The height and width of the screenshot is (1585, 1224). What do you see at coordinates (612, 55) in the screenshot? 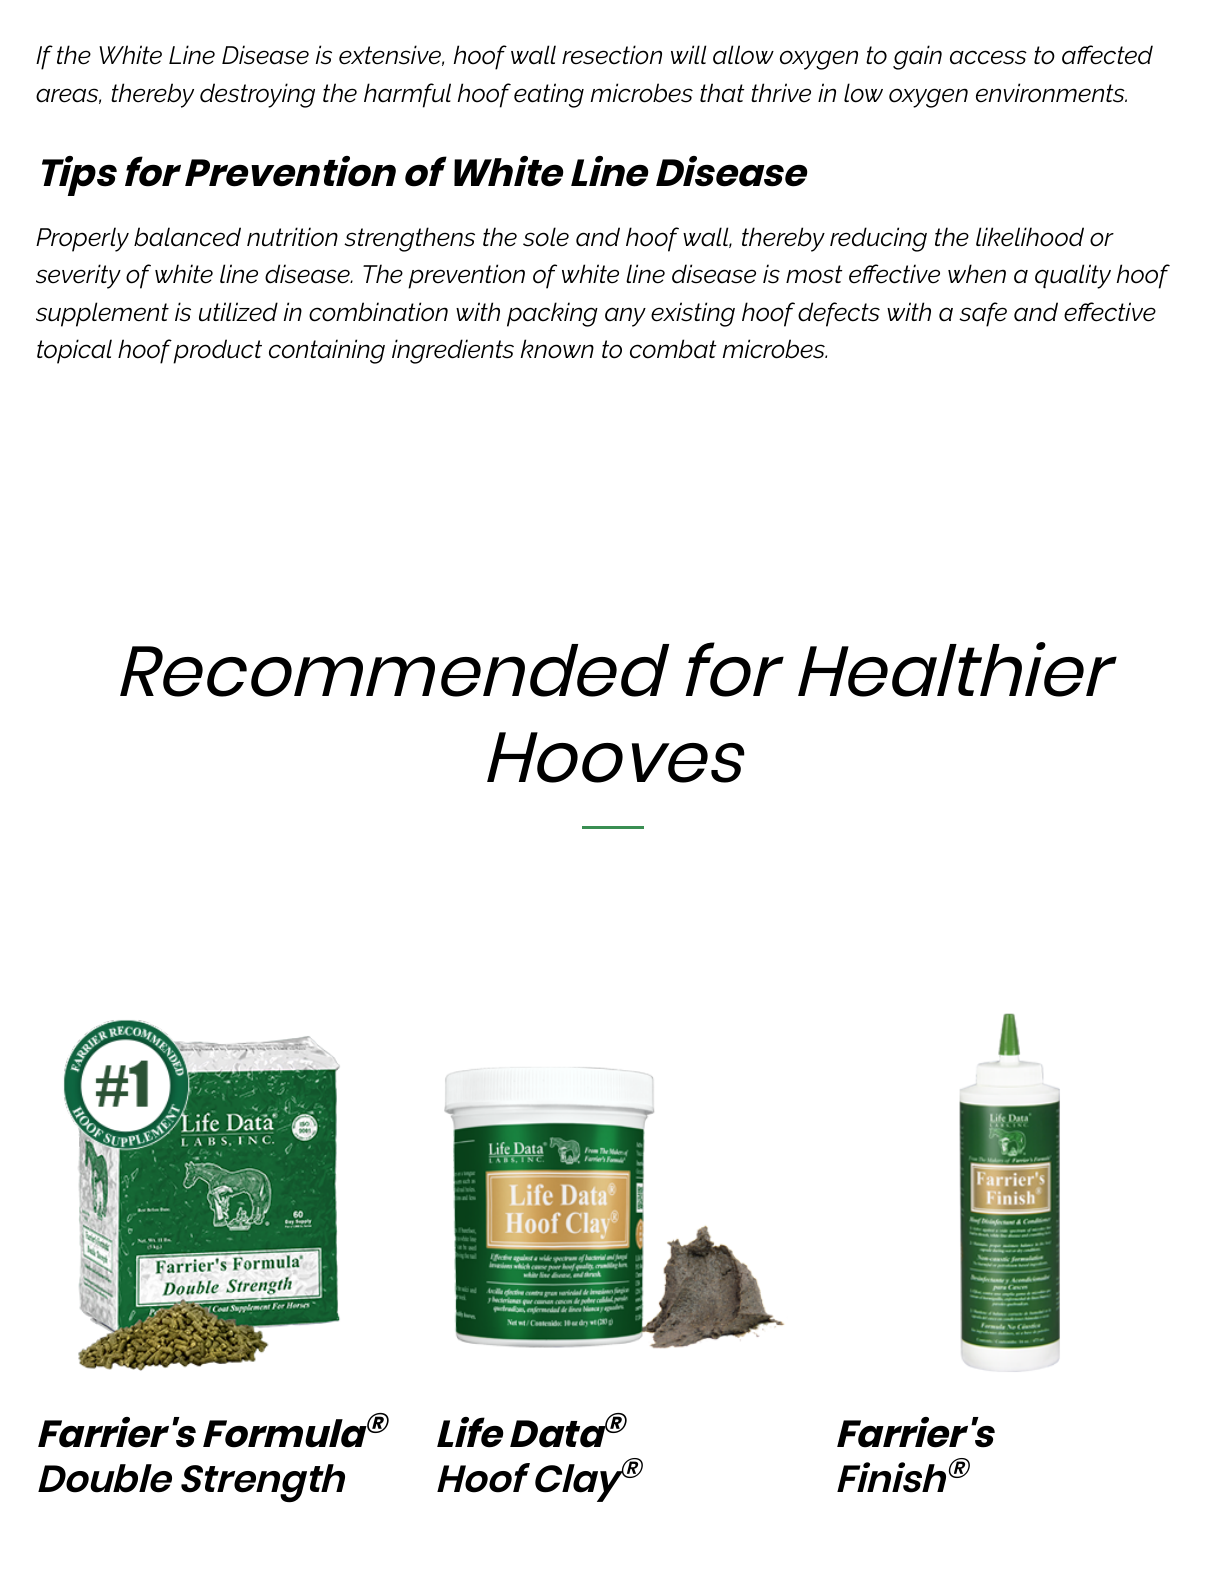
I see `resection` at bounding box center [612, 55].
